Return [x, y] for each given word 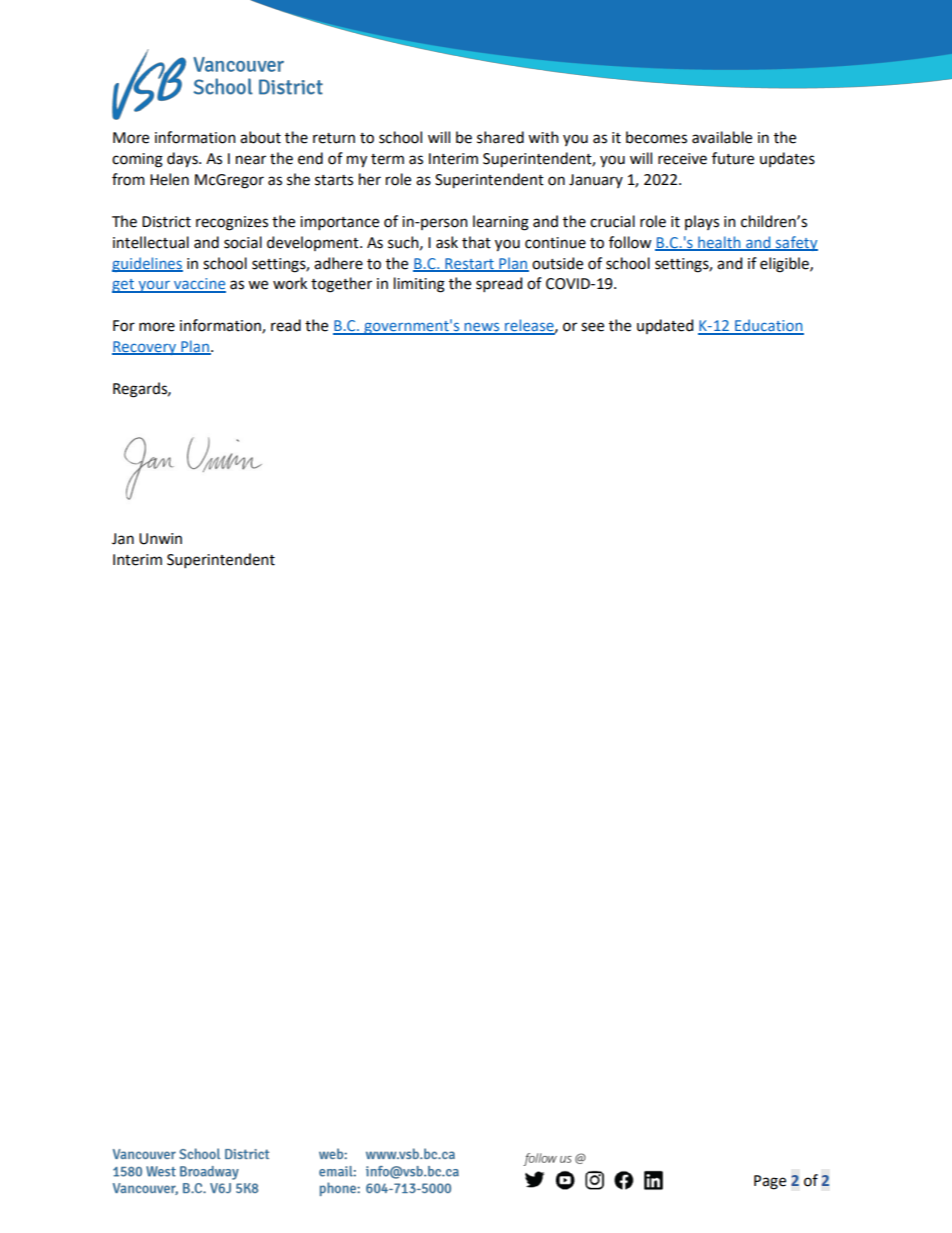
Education [768, 326]
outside [557, 263]
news [482, 328]
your [154, 287]
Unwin [160, 539]
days [183, 160]
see [592, 327]
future [733, 158]
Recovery [145, 348]
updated [665, 326]
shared [500, 137]
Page [770, 1182]
